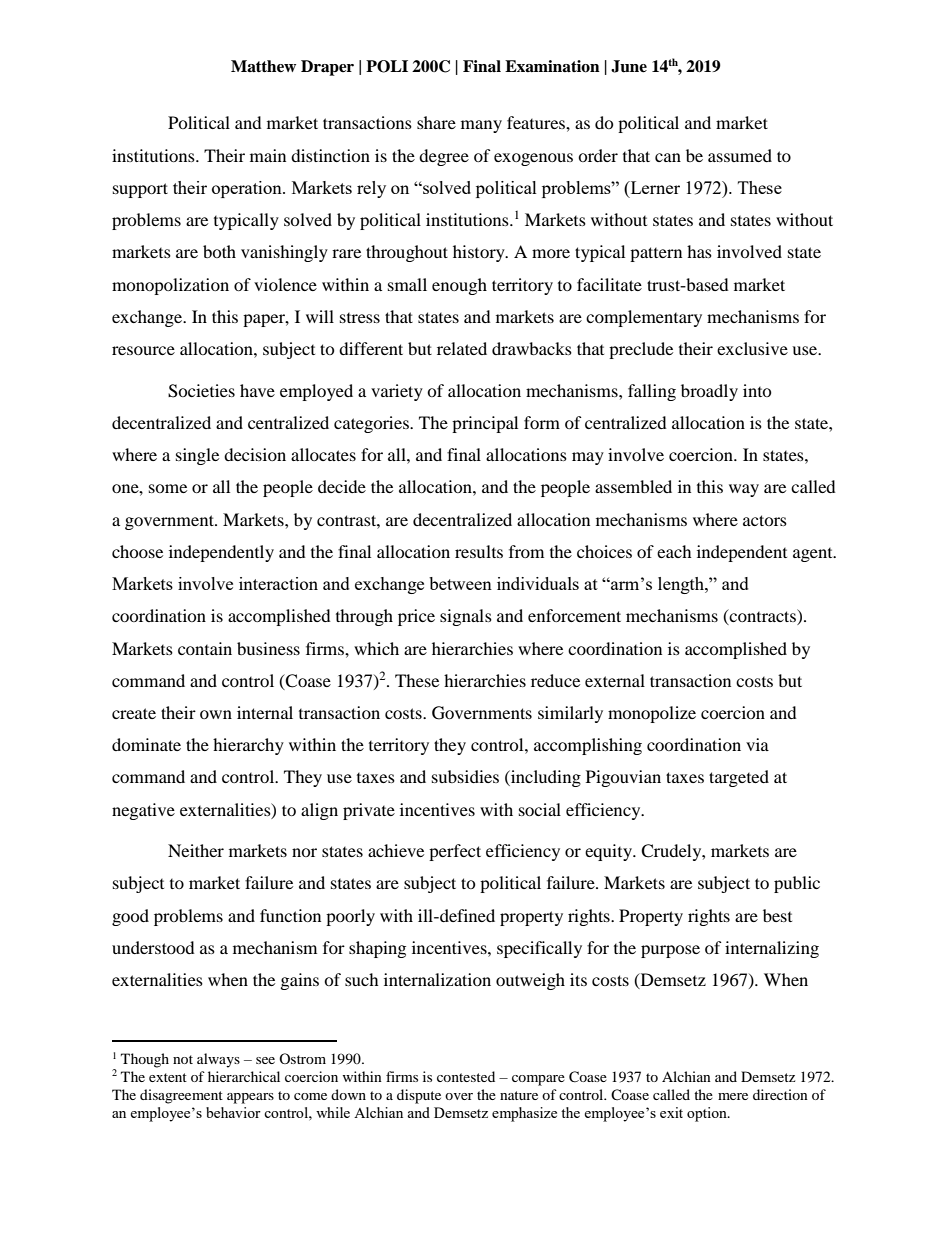  I want to click on many, so click(481, 126).
